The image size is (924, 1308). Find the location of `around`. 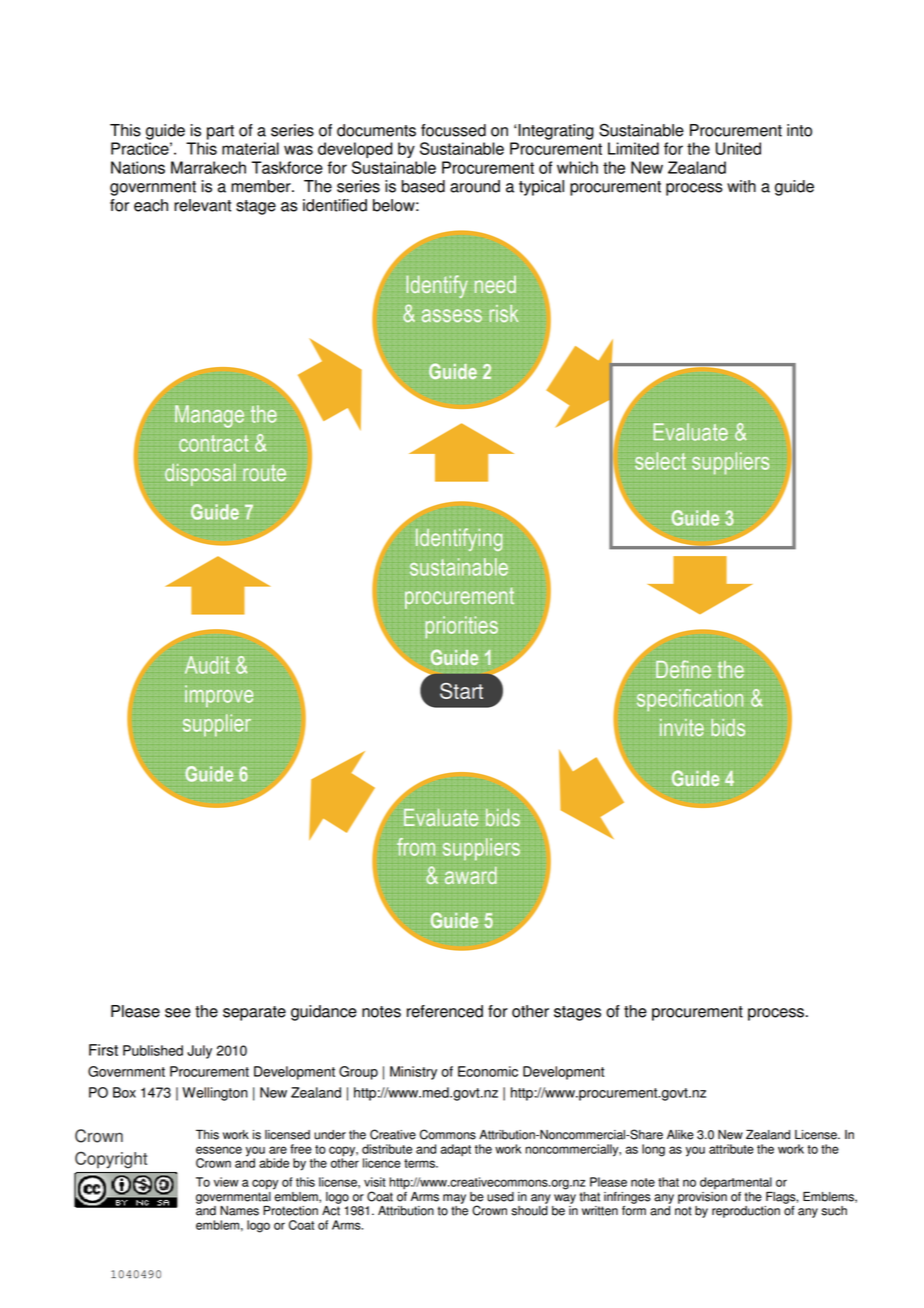

around is located at coordinates (475, 186).
